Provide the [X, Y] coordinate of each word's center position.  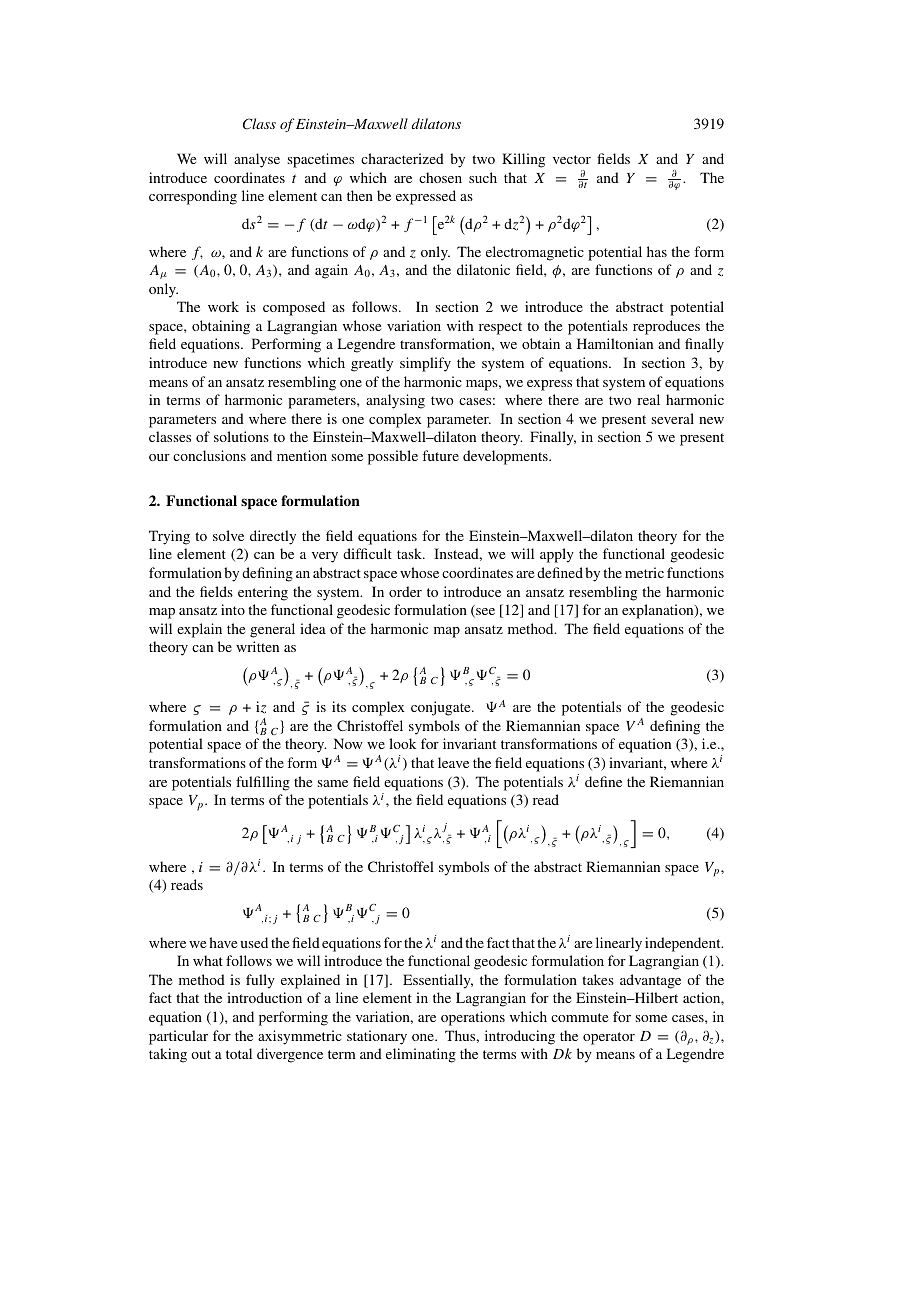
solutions [241, 436]
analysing [395, 401]
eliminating [421, 1055]
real [648, 399]
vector [572, 159]
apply [557, 555]
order [405, 591]
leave [453, 762]
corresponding [193, 197]
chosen [440, 177]
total [239, 1053]
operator [609, 1038]
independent [684, 944]
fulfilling [263, 783]
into [233, 609]
